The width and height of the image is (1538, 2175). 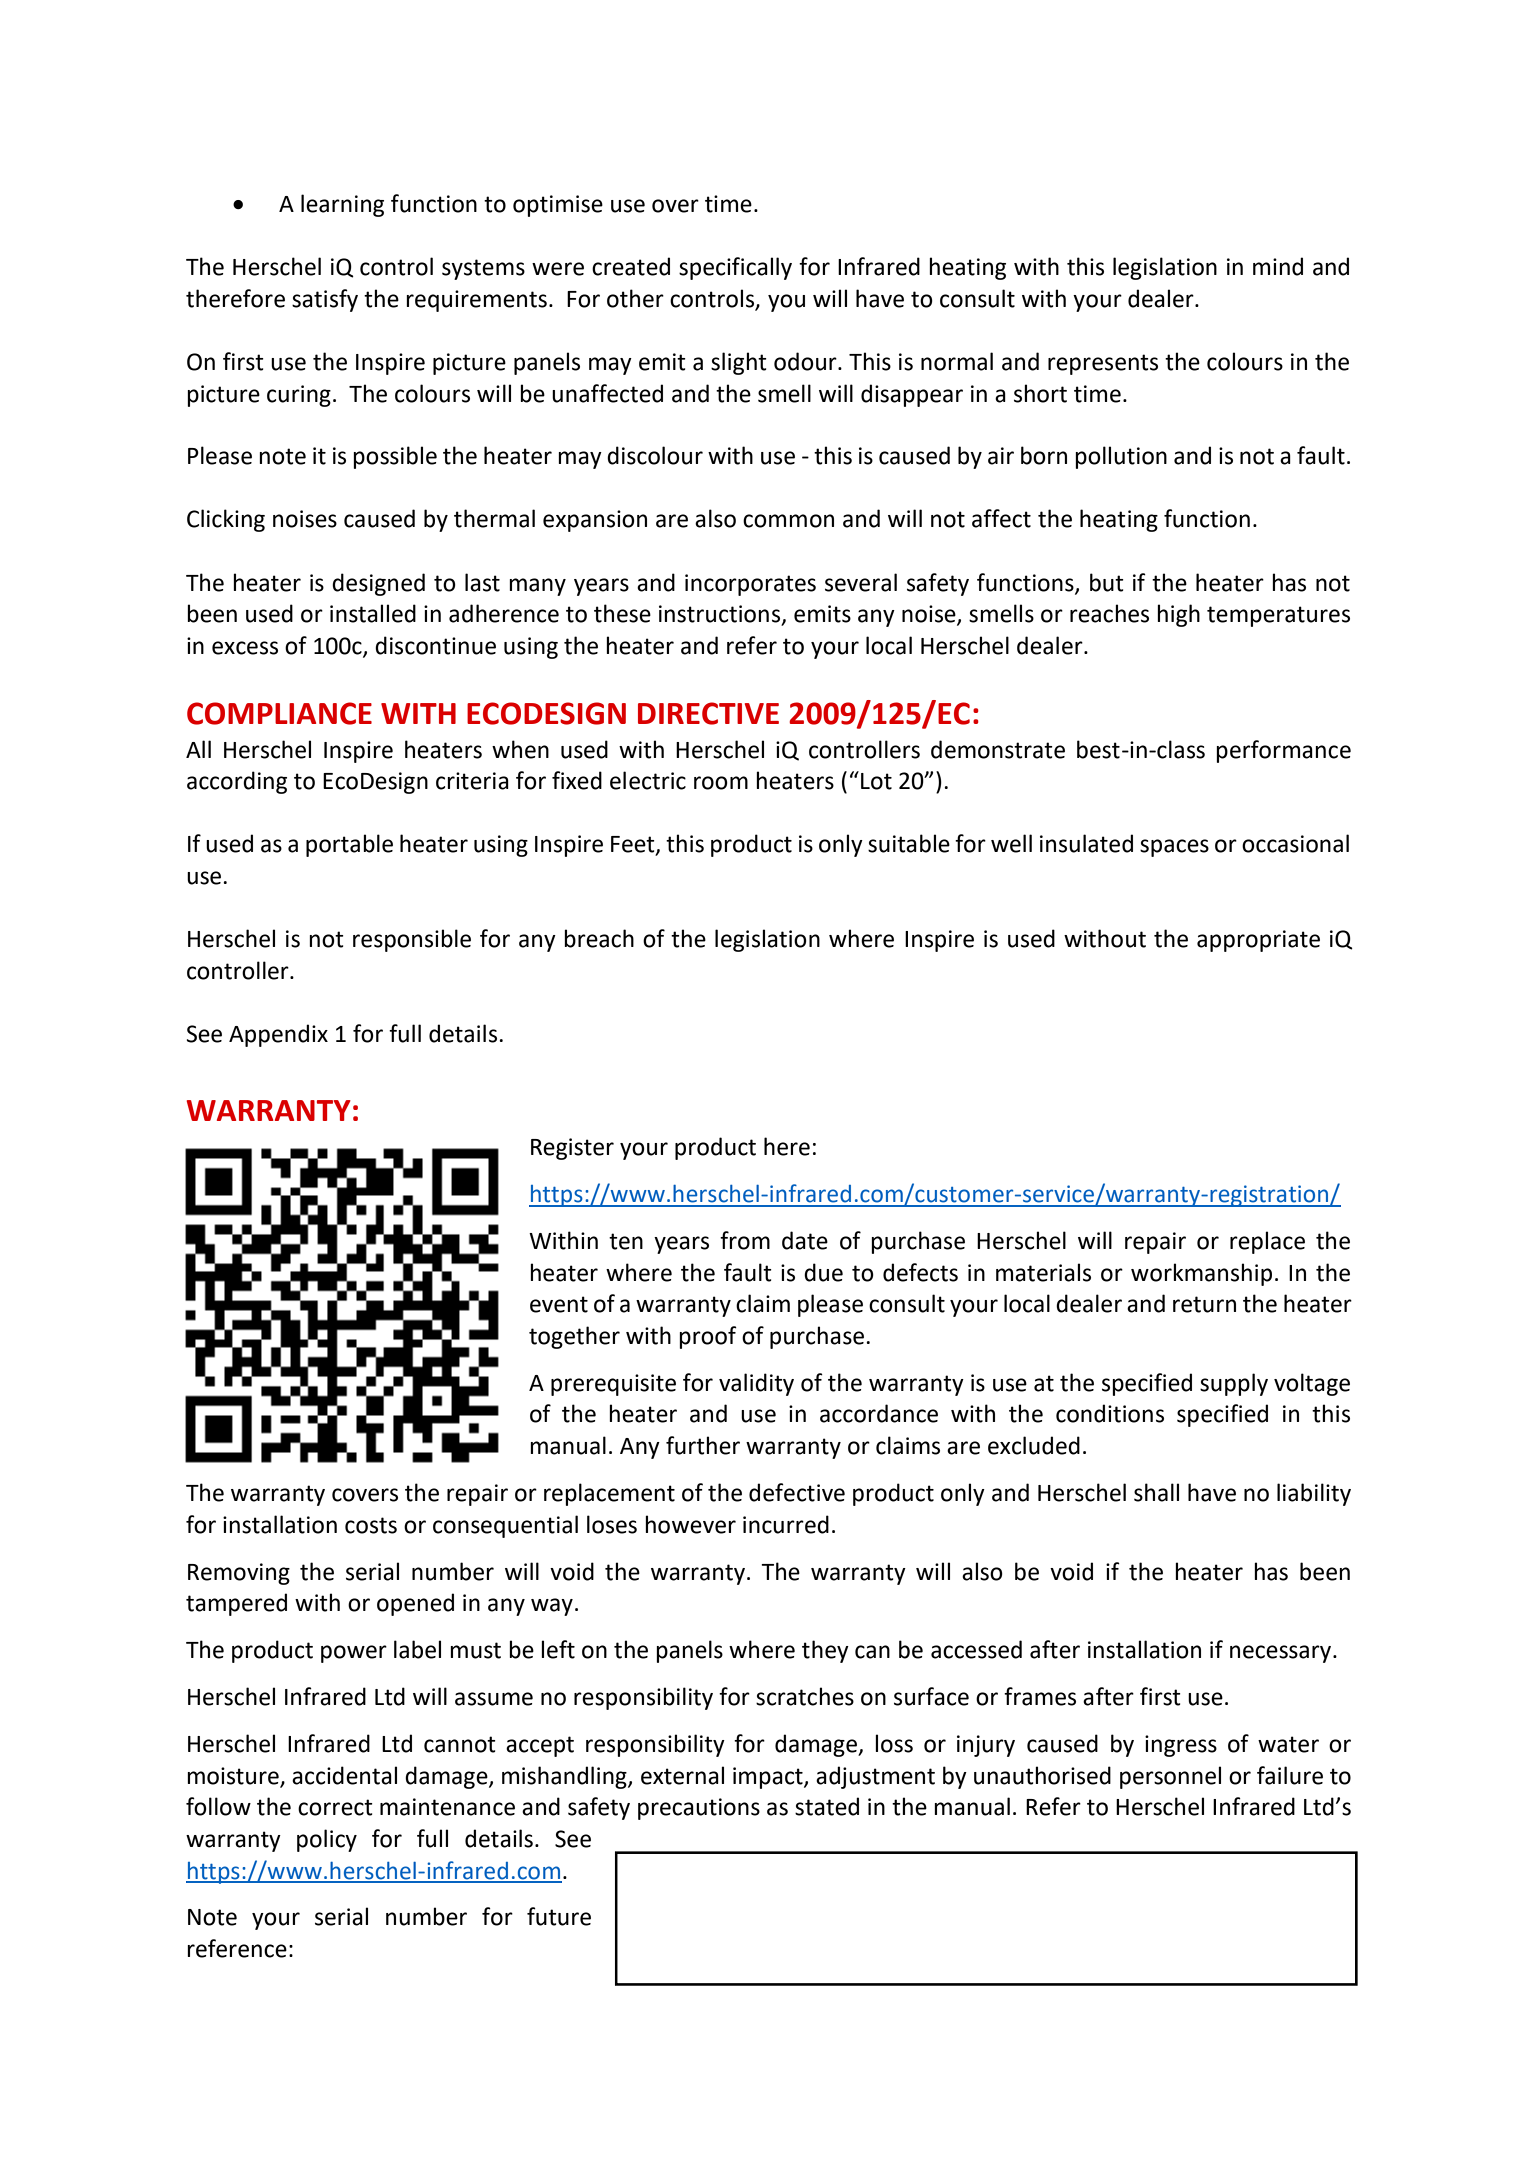 I want to click on personnel, so click(x=1170, y=1777).
